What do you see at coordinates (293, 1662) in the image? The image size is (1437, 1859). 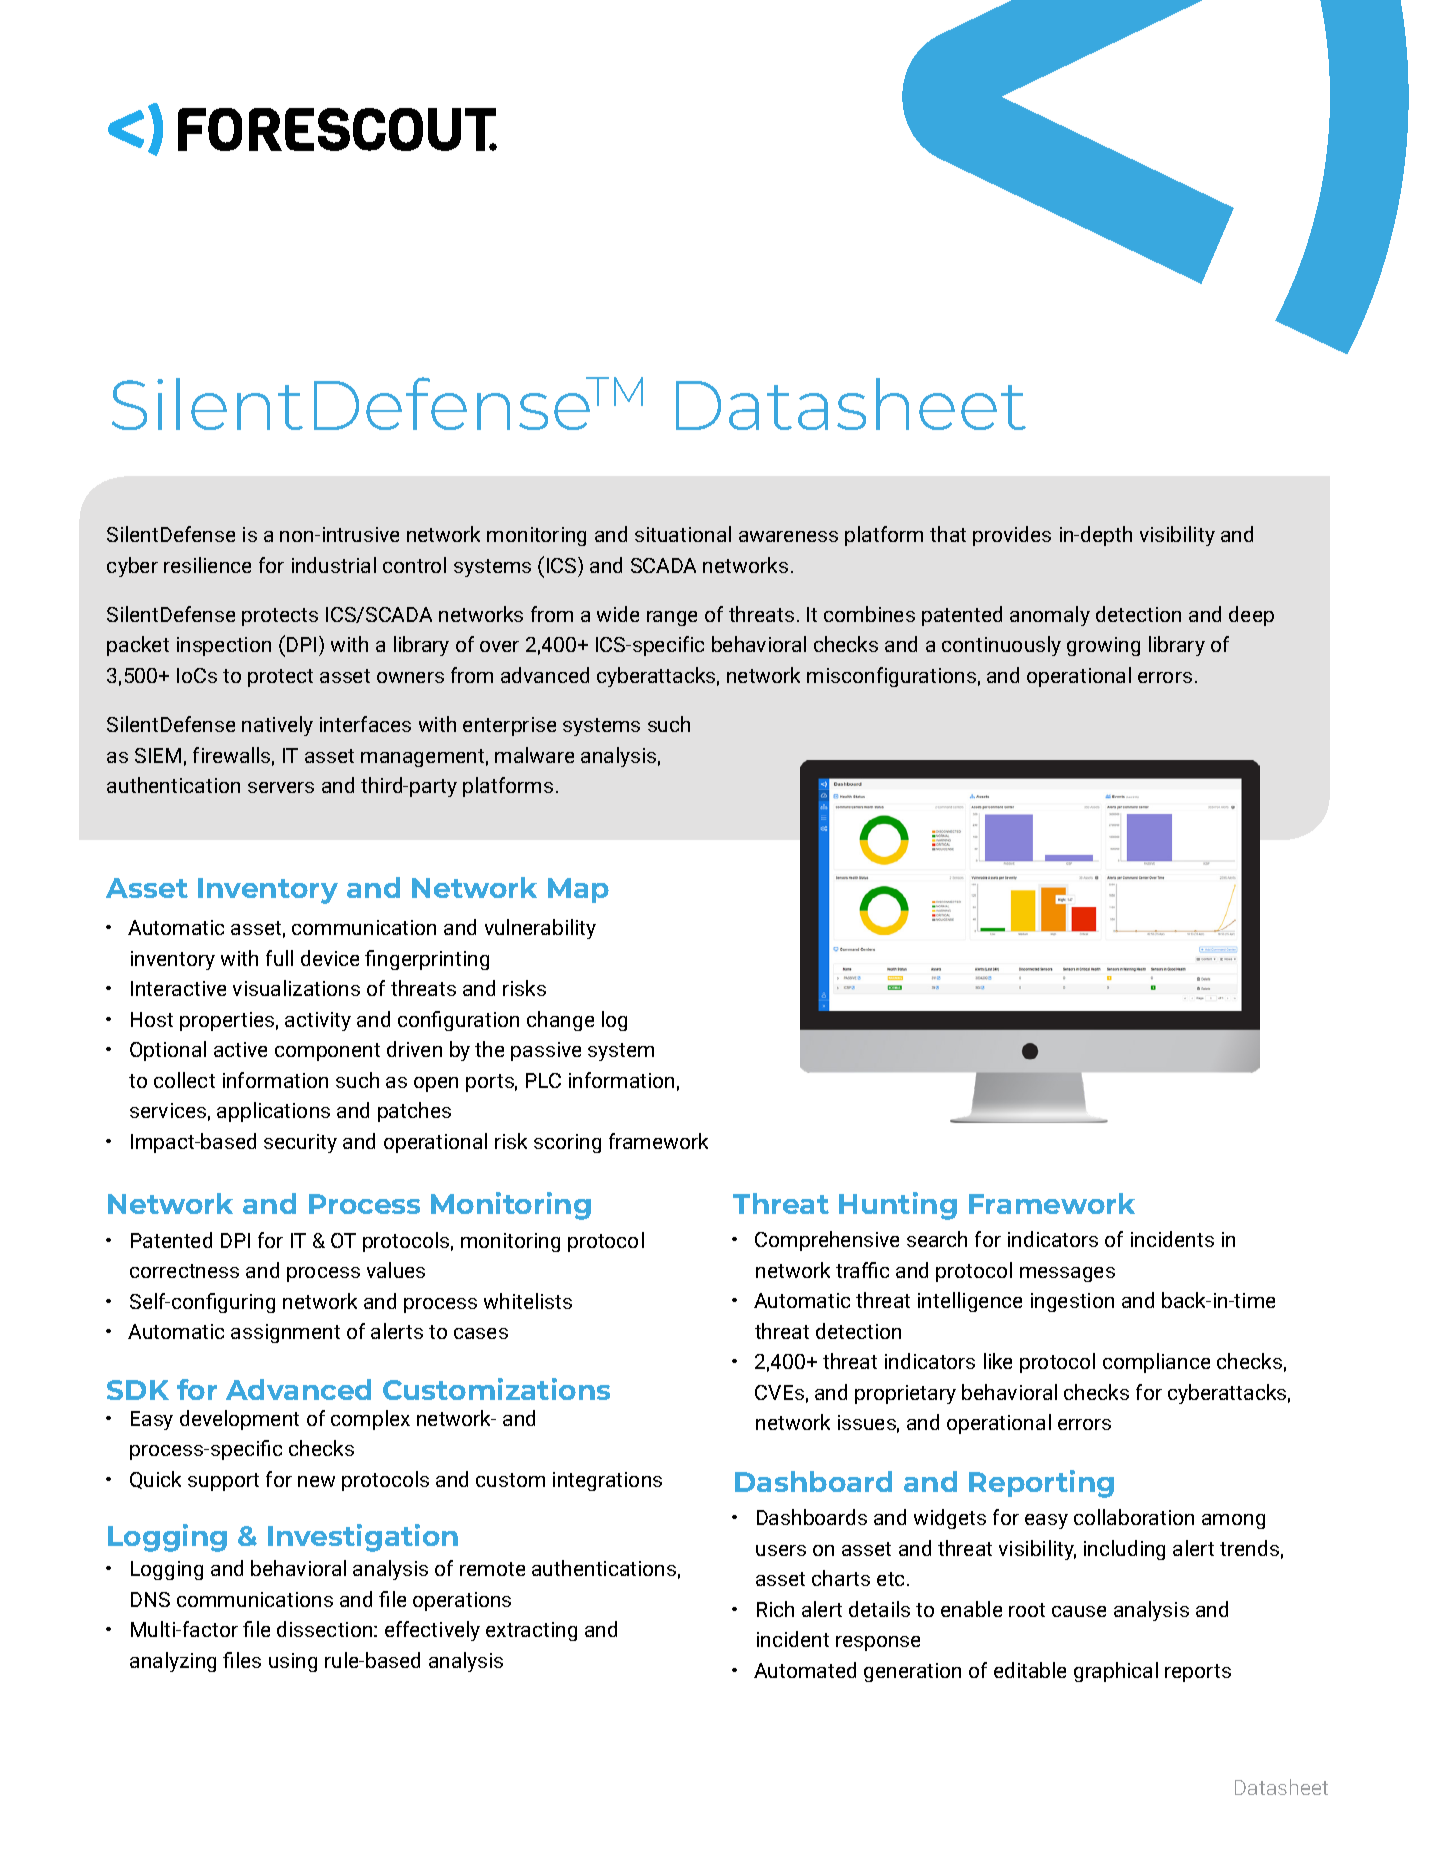 I see `using` at bounding box center [293, 1662].
